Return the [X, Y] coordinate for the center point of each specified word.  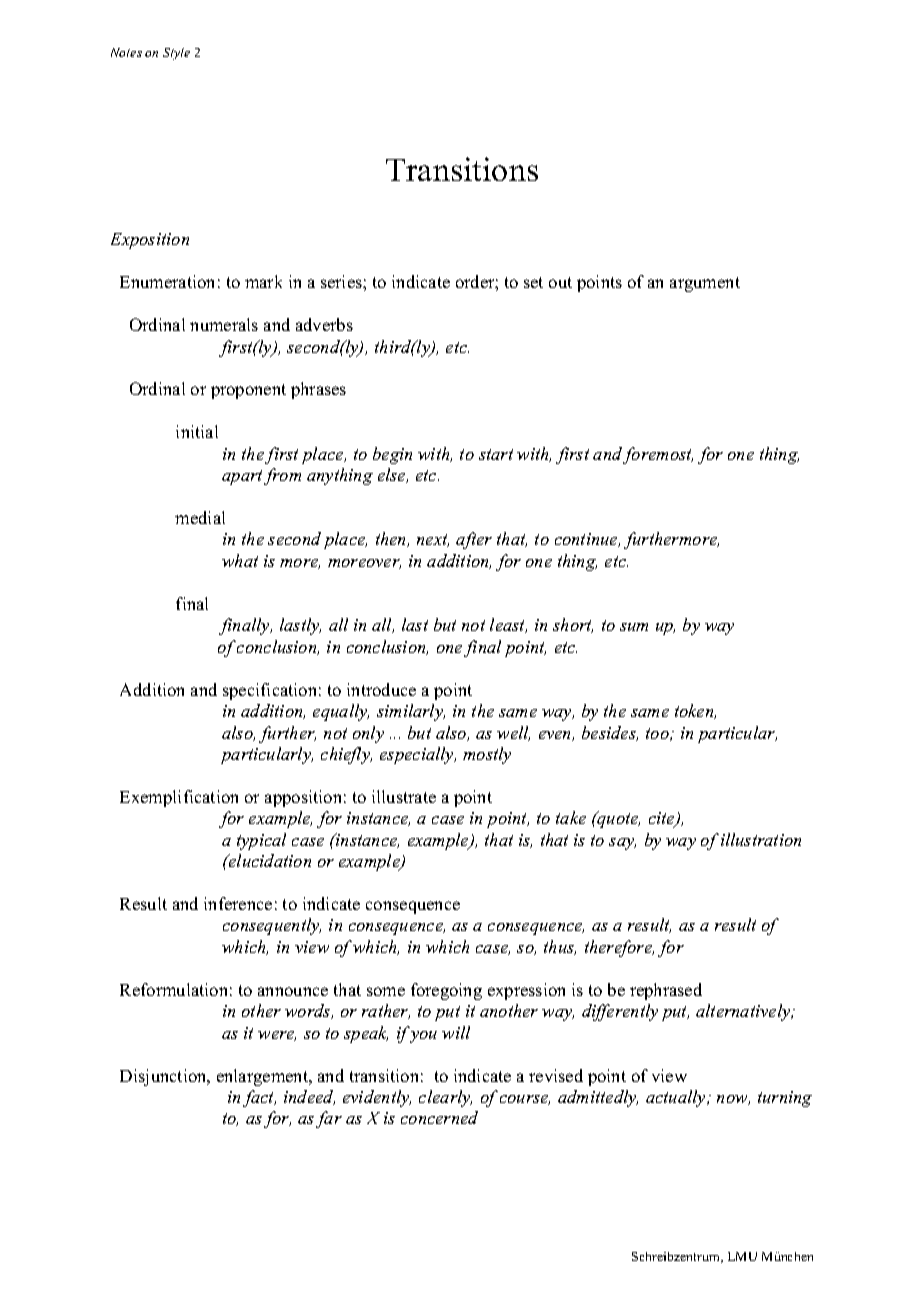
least [508, 625]
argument [705, 284]
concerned [439, 1117]
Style [176, 54]
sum [634, 627]
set [533, 282]
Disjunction [164, 1077]
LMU [742, 1256]
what [240, 560]
